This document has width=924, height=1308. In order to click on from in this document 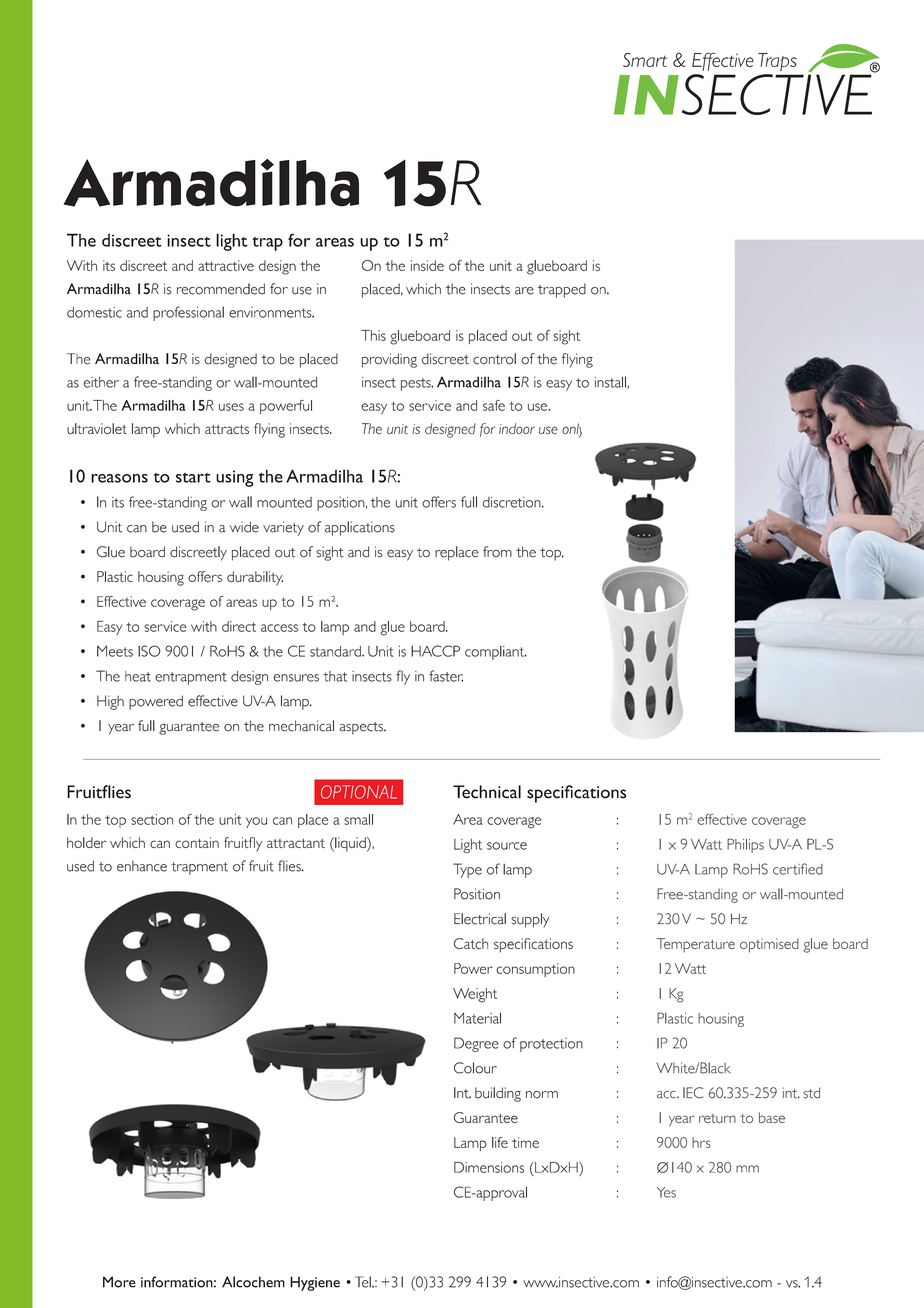, I will do `click(497, 552)`.
